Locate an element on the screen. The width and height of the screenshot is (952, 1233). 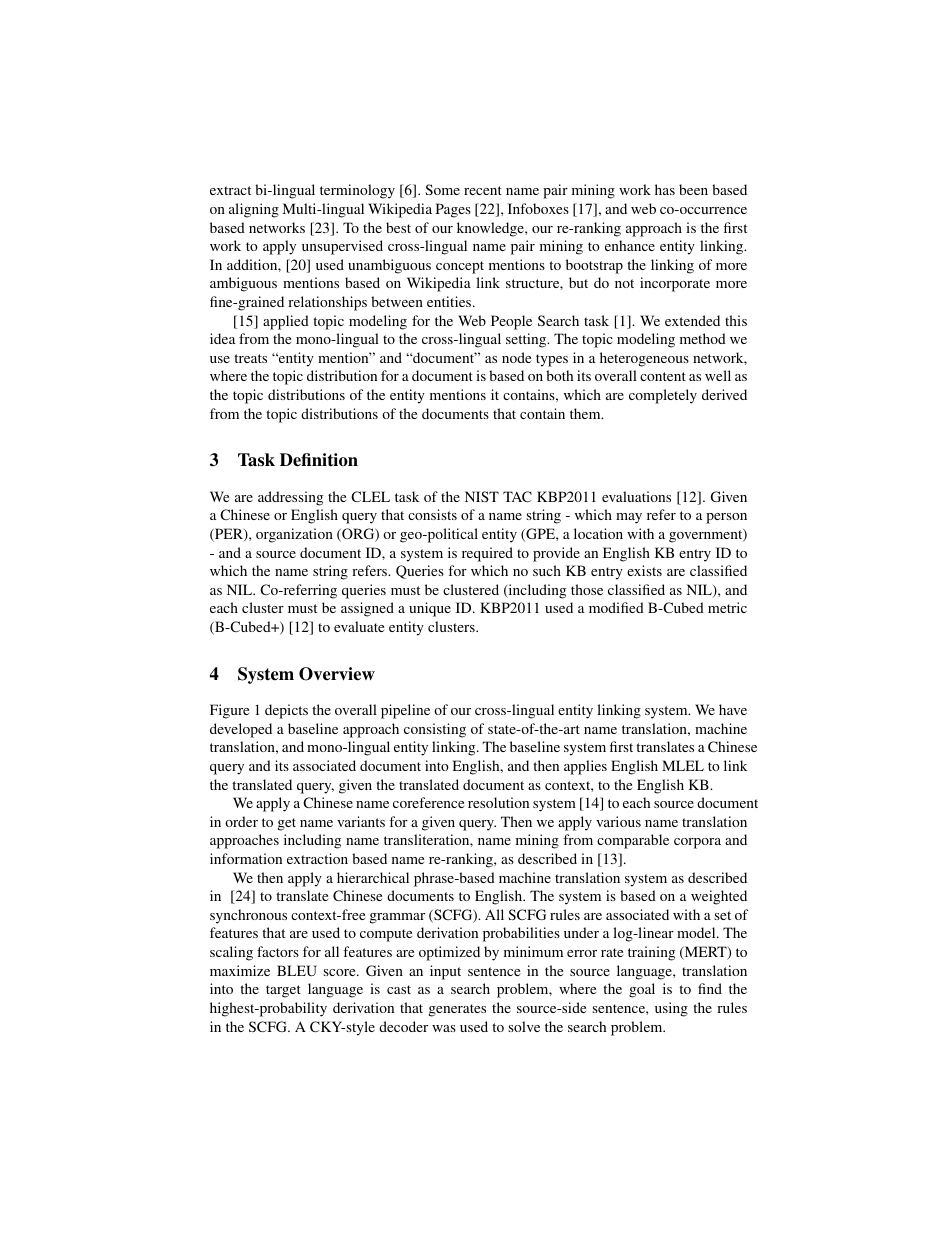
consisting is located at coordinates (435, 730).
